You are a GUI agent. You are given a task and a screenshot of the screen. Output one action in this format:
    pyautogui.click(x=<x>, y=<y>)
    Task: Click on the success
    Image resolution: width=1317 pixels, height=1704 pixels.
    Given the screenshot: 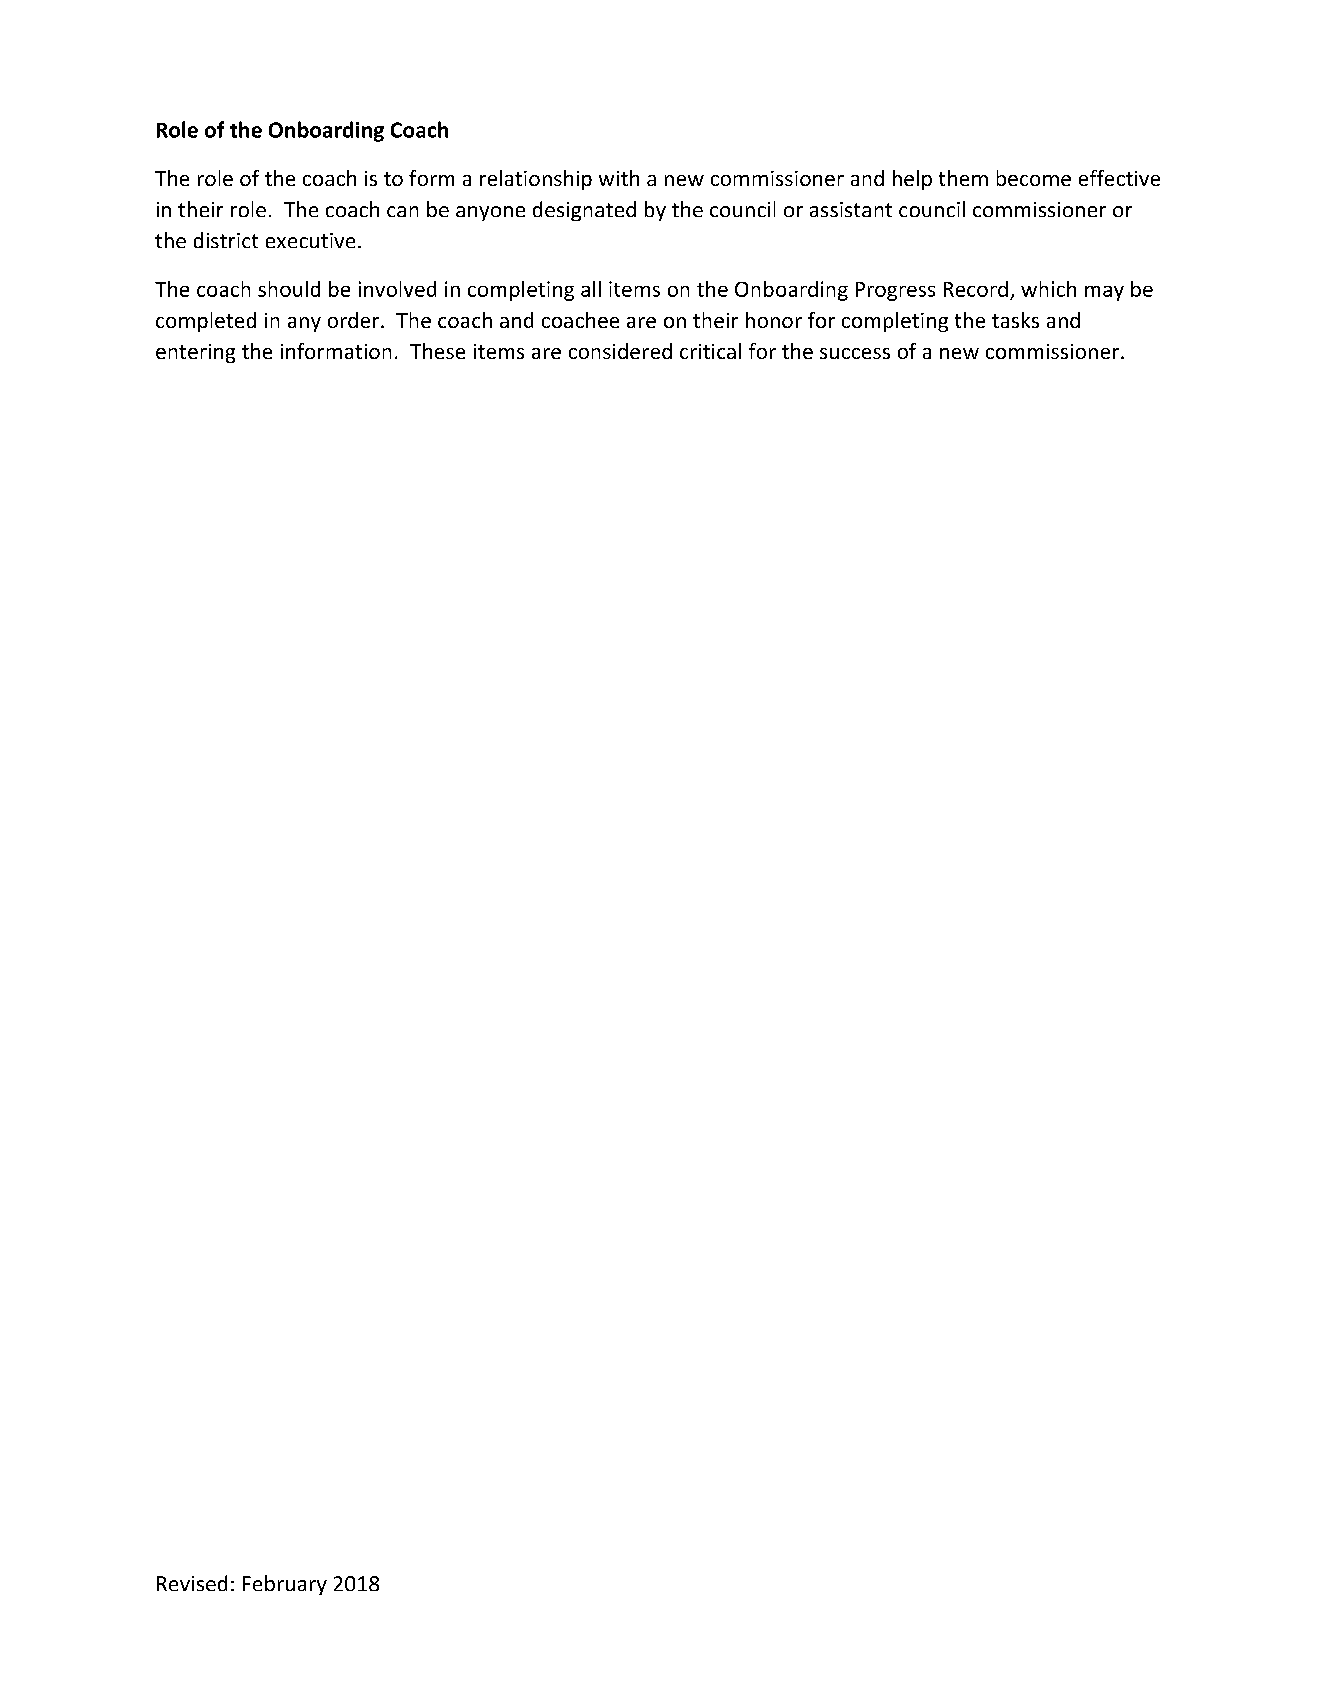 What is the action you would take?
    pyautogui.click(x=855, y=353)
